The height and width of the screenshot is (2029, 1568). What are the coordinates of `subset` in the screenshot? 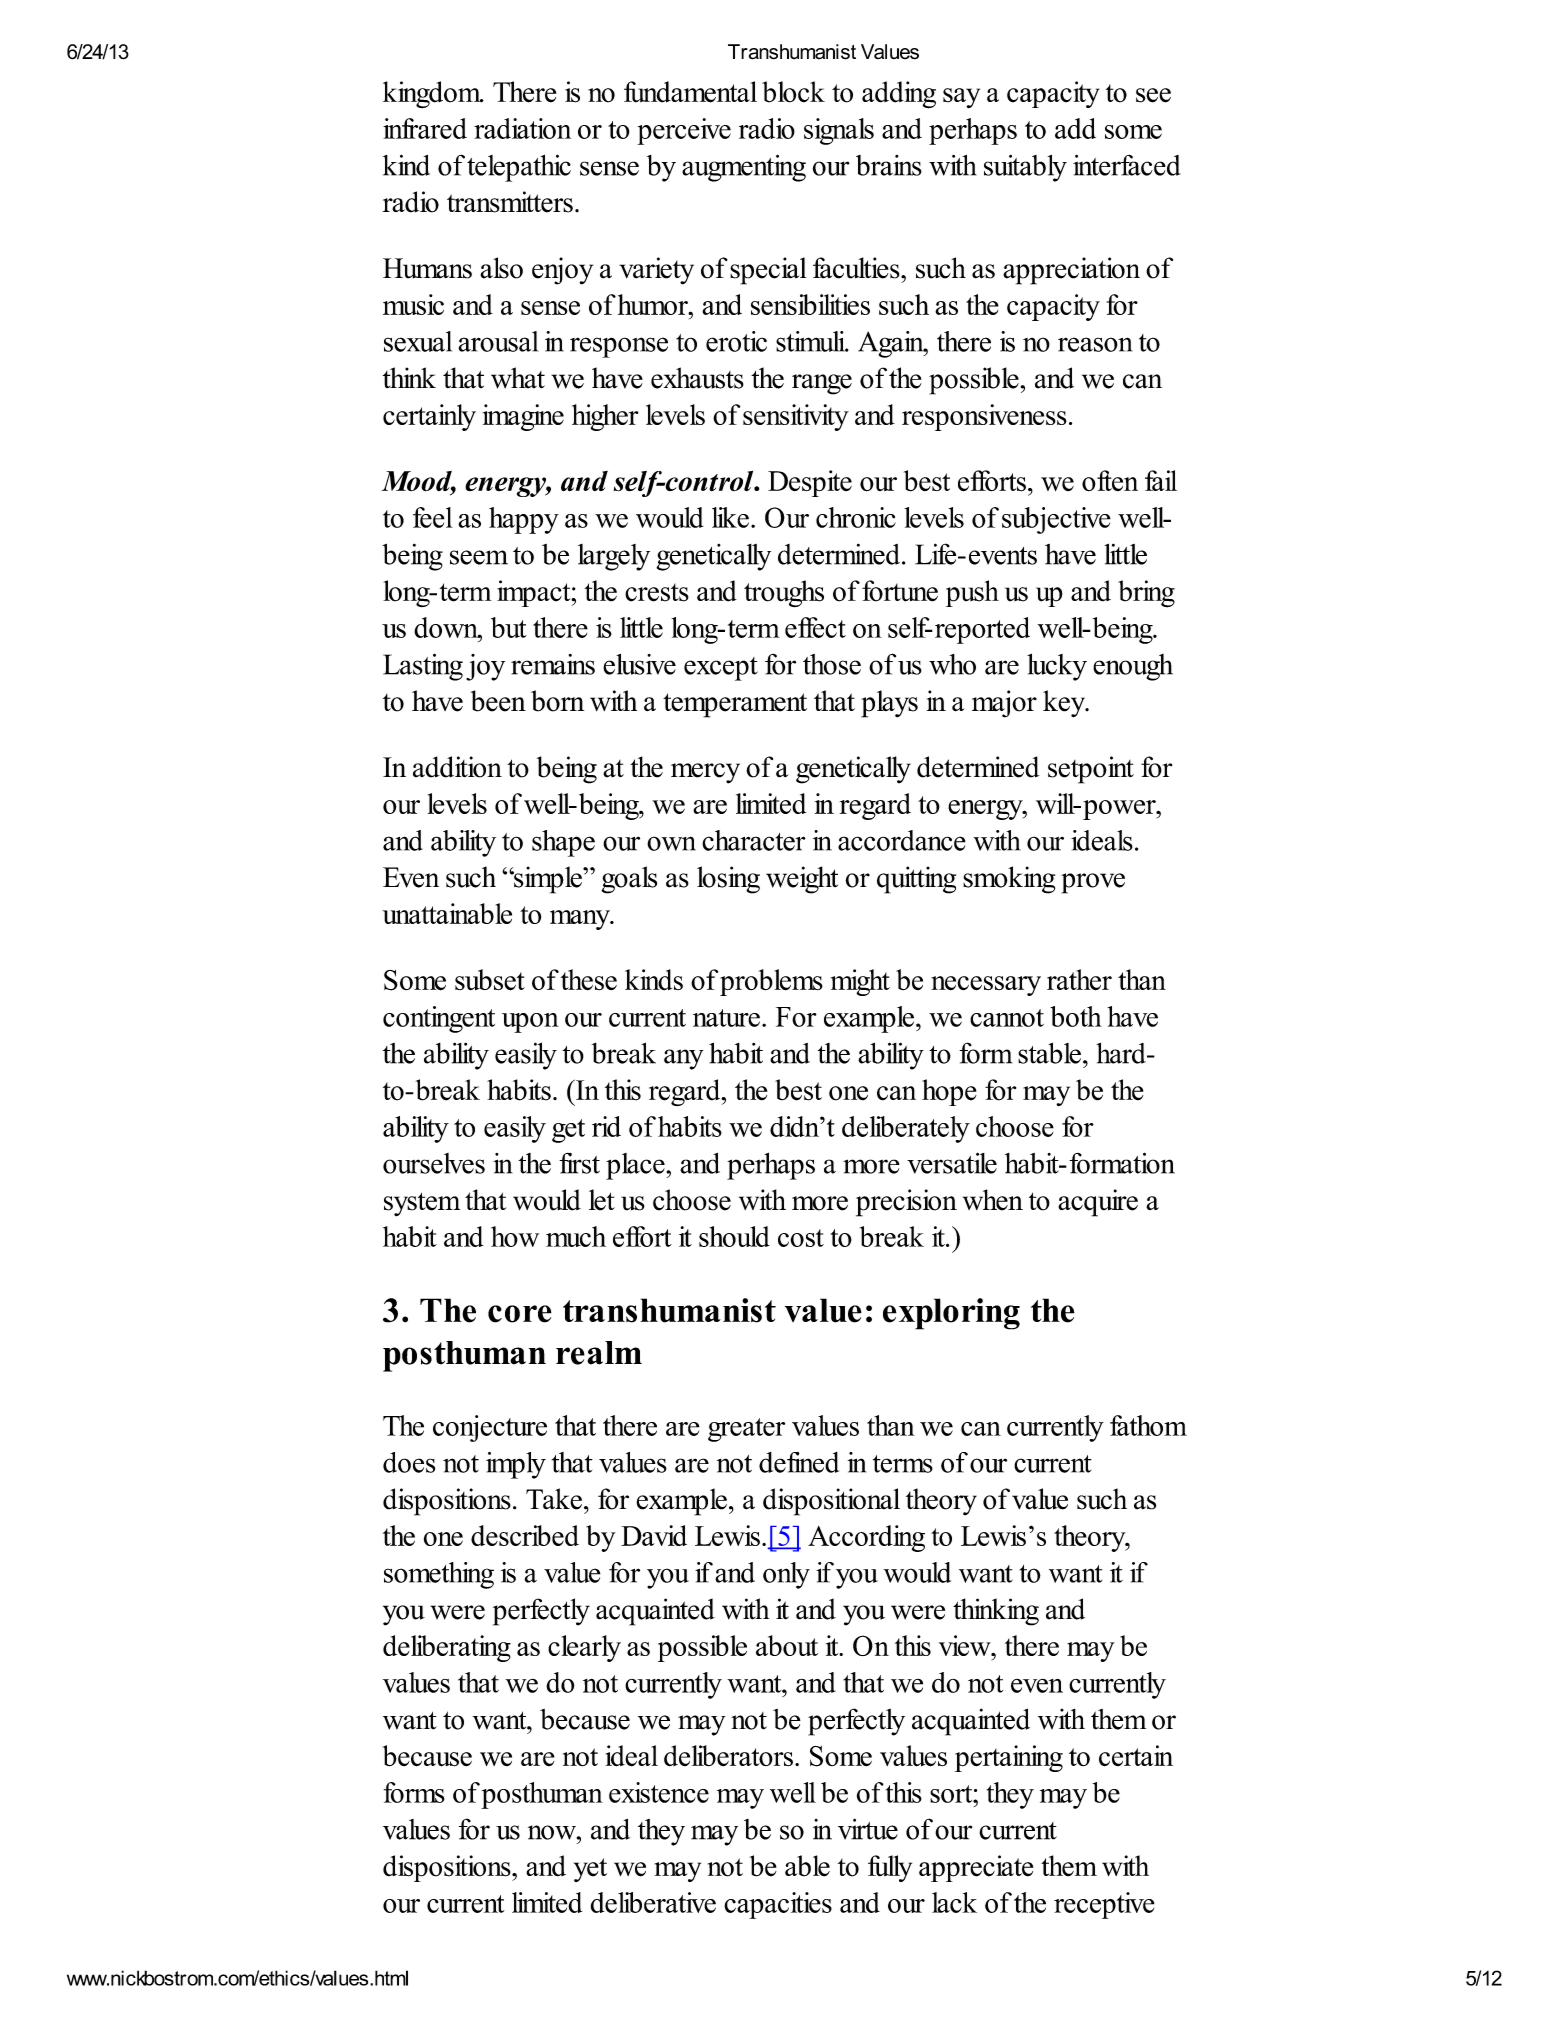 It's located at (490, 980).
